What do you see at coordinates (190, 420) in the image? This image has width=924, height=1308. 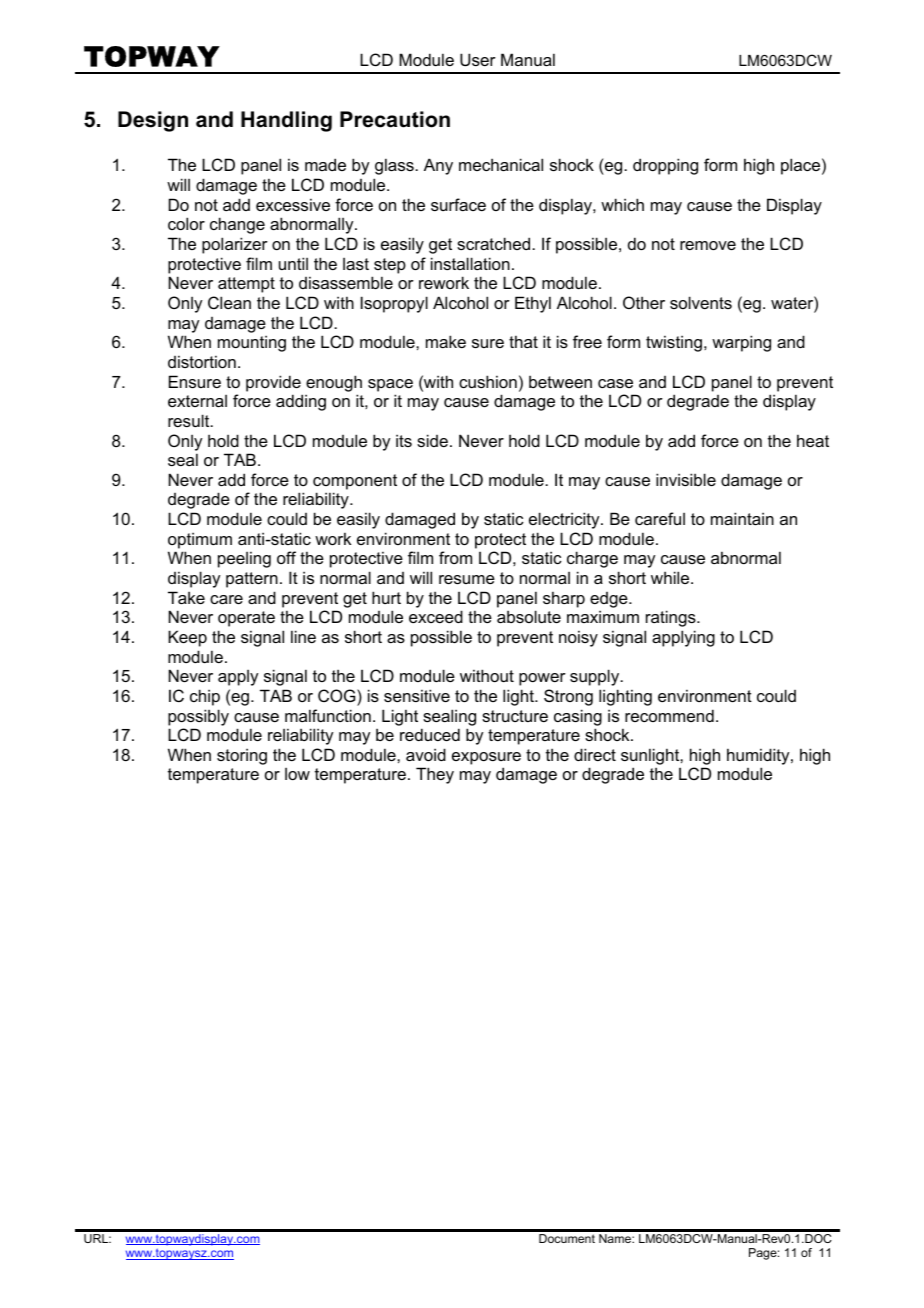 I see `result` at bounding box center [190, 420].
